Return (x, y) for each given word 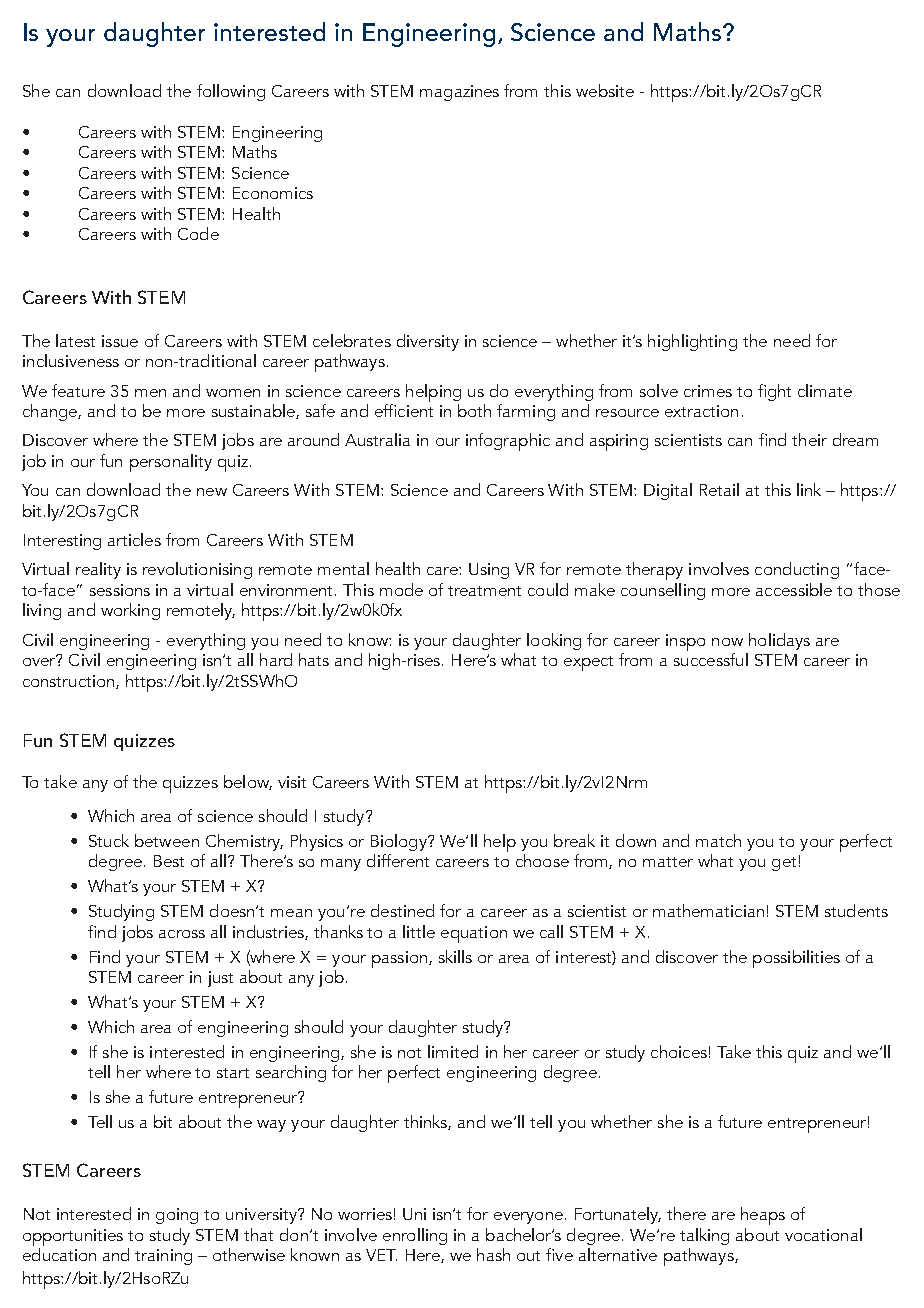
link (809, 489)
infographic (508, 442)
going (177, 1216)
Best (169, 861)
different (398, 860)
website (605, 90)
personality (171, 463)
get (784, 864)
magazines (459, 93)
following (231, 92)
